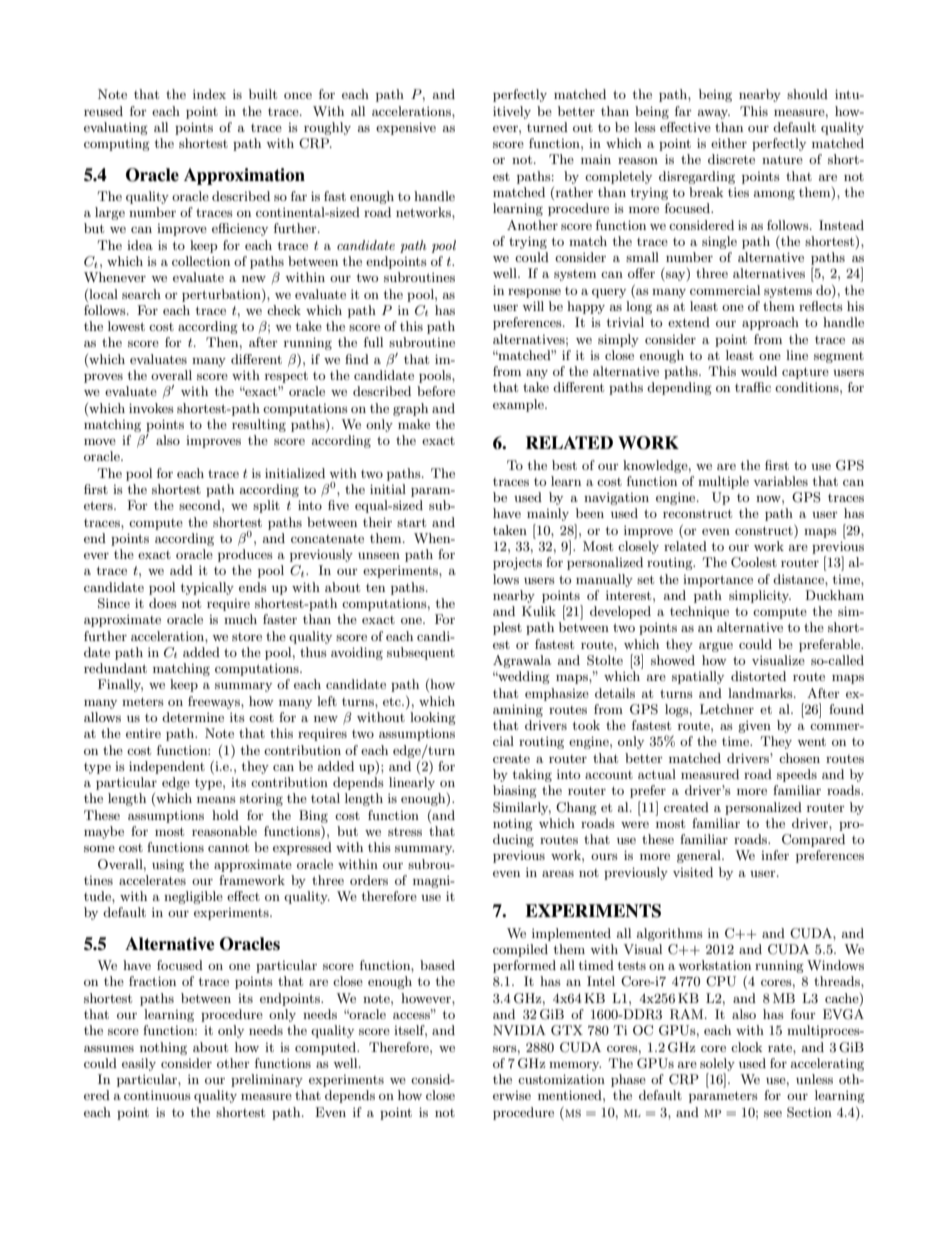 This screenshot has height=1233, width=952. I want to click on continuous, so click(157, 1095).
